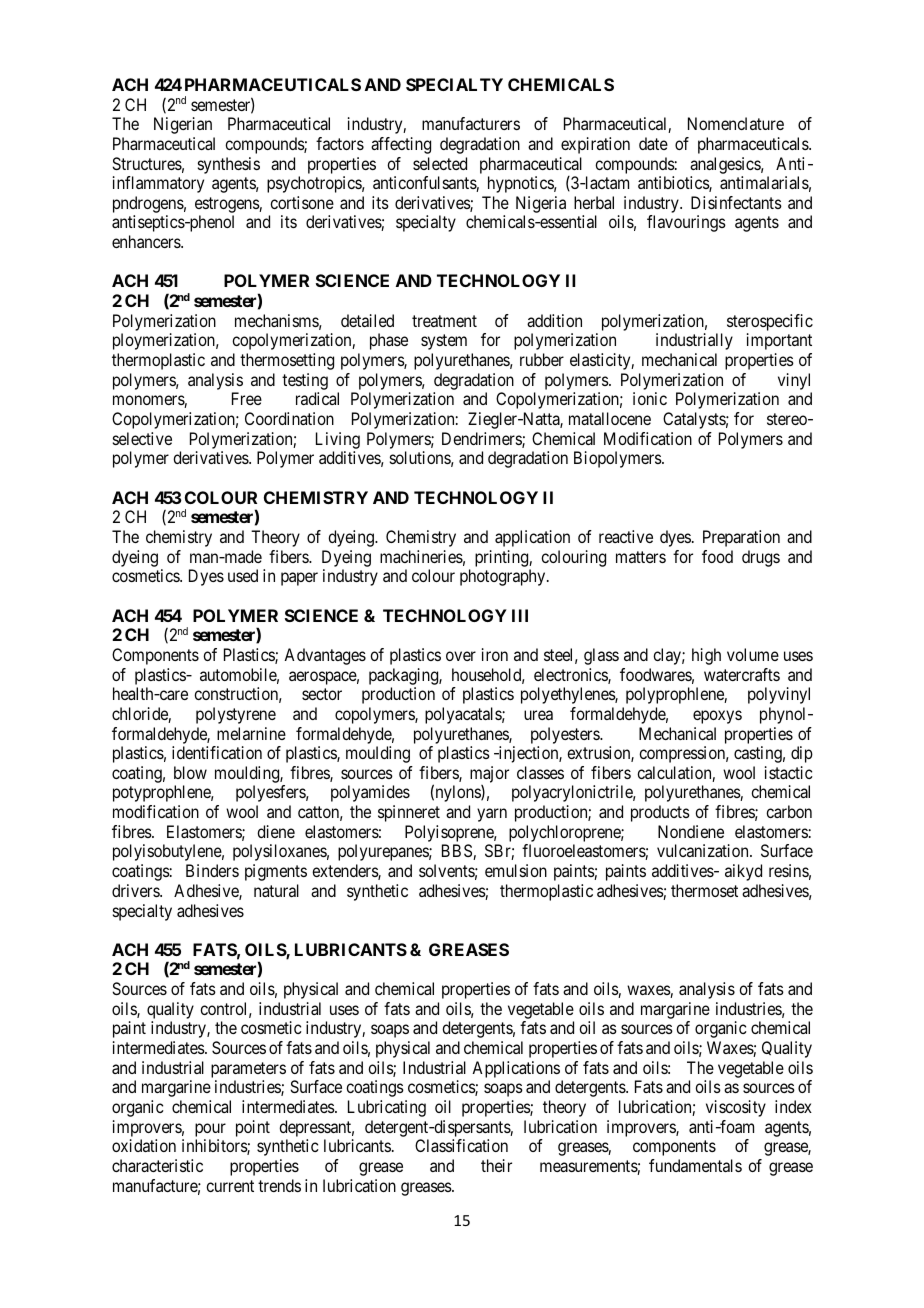  What do you see at coordinates (704, 850) in the page?
I see `vulcanization` at bounding box center [704, 850].
